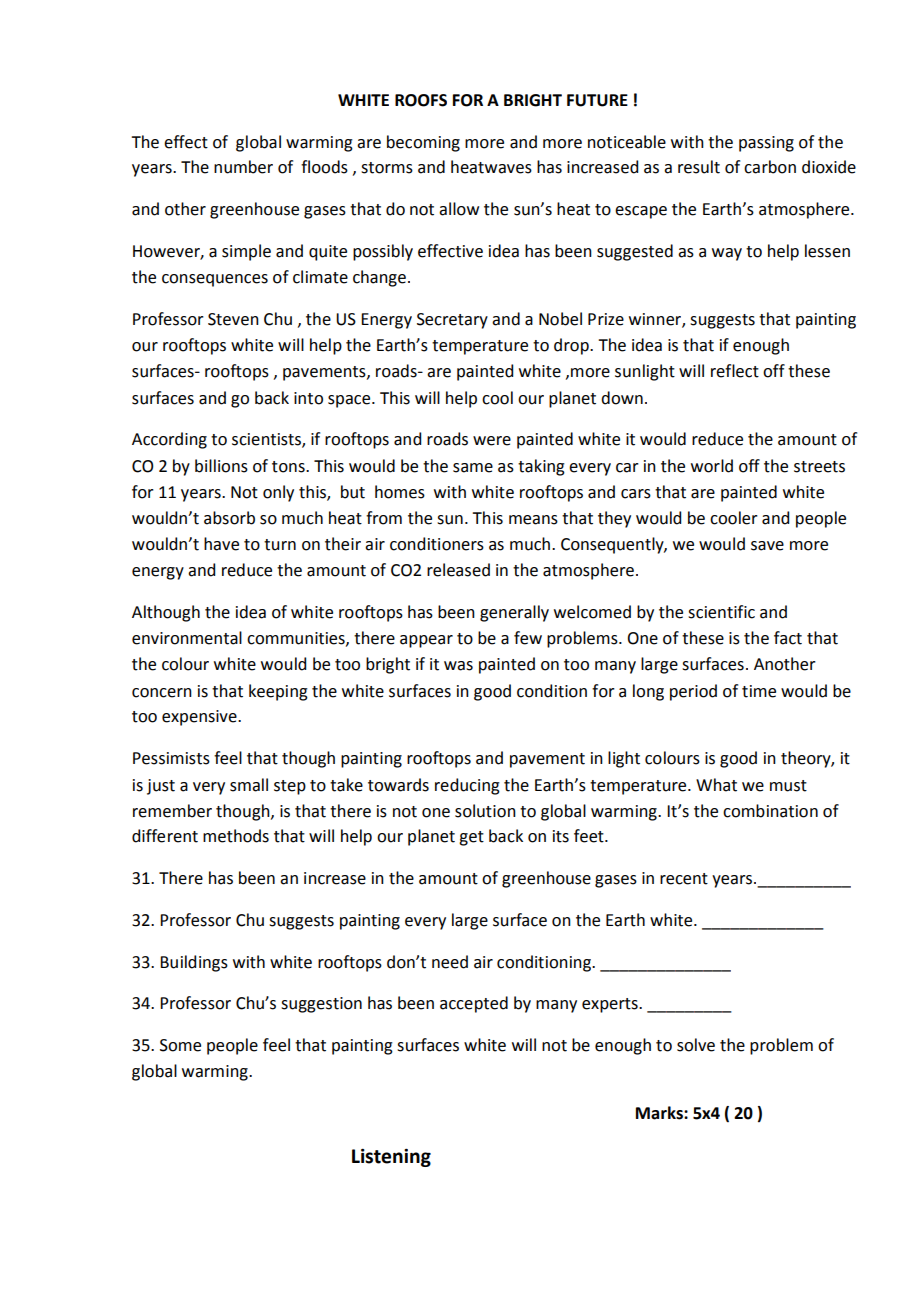 This screenshot has height=1308, width=924. Describe the element at coordinates (766, 144) in the screenshot. I see `passing` at that location.
